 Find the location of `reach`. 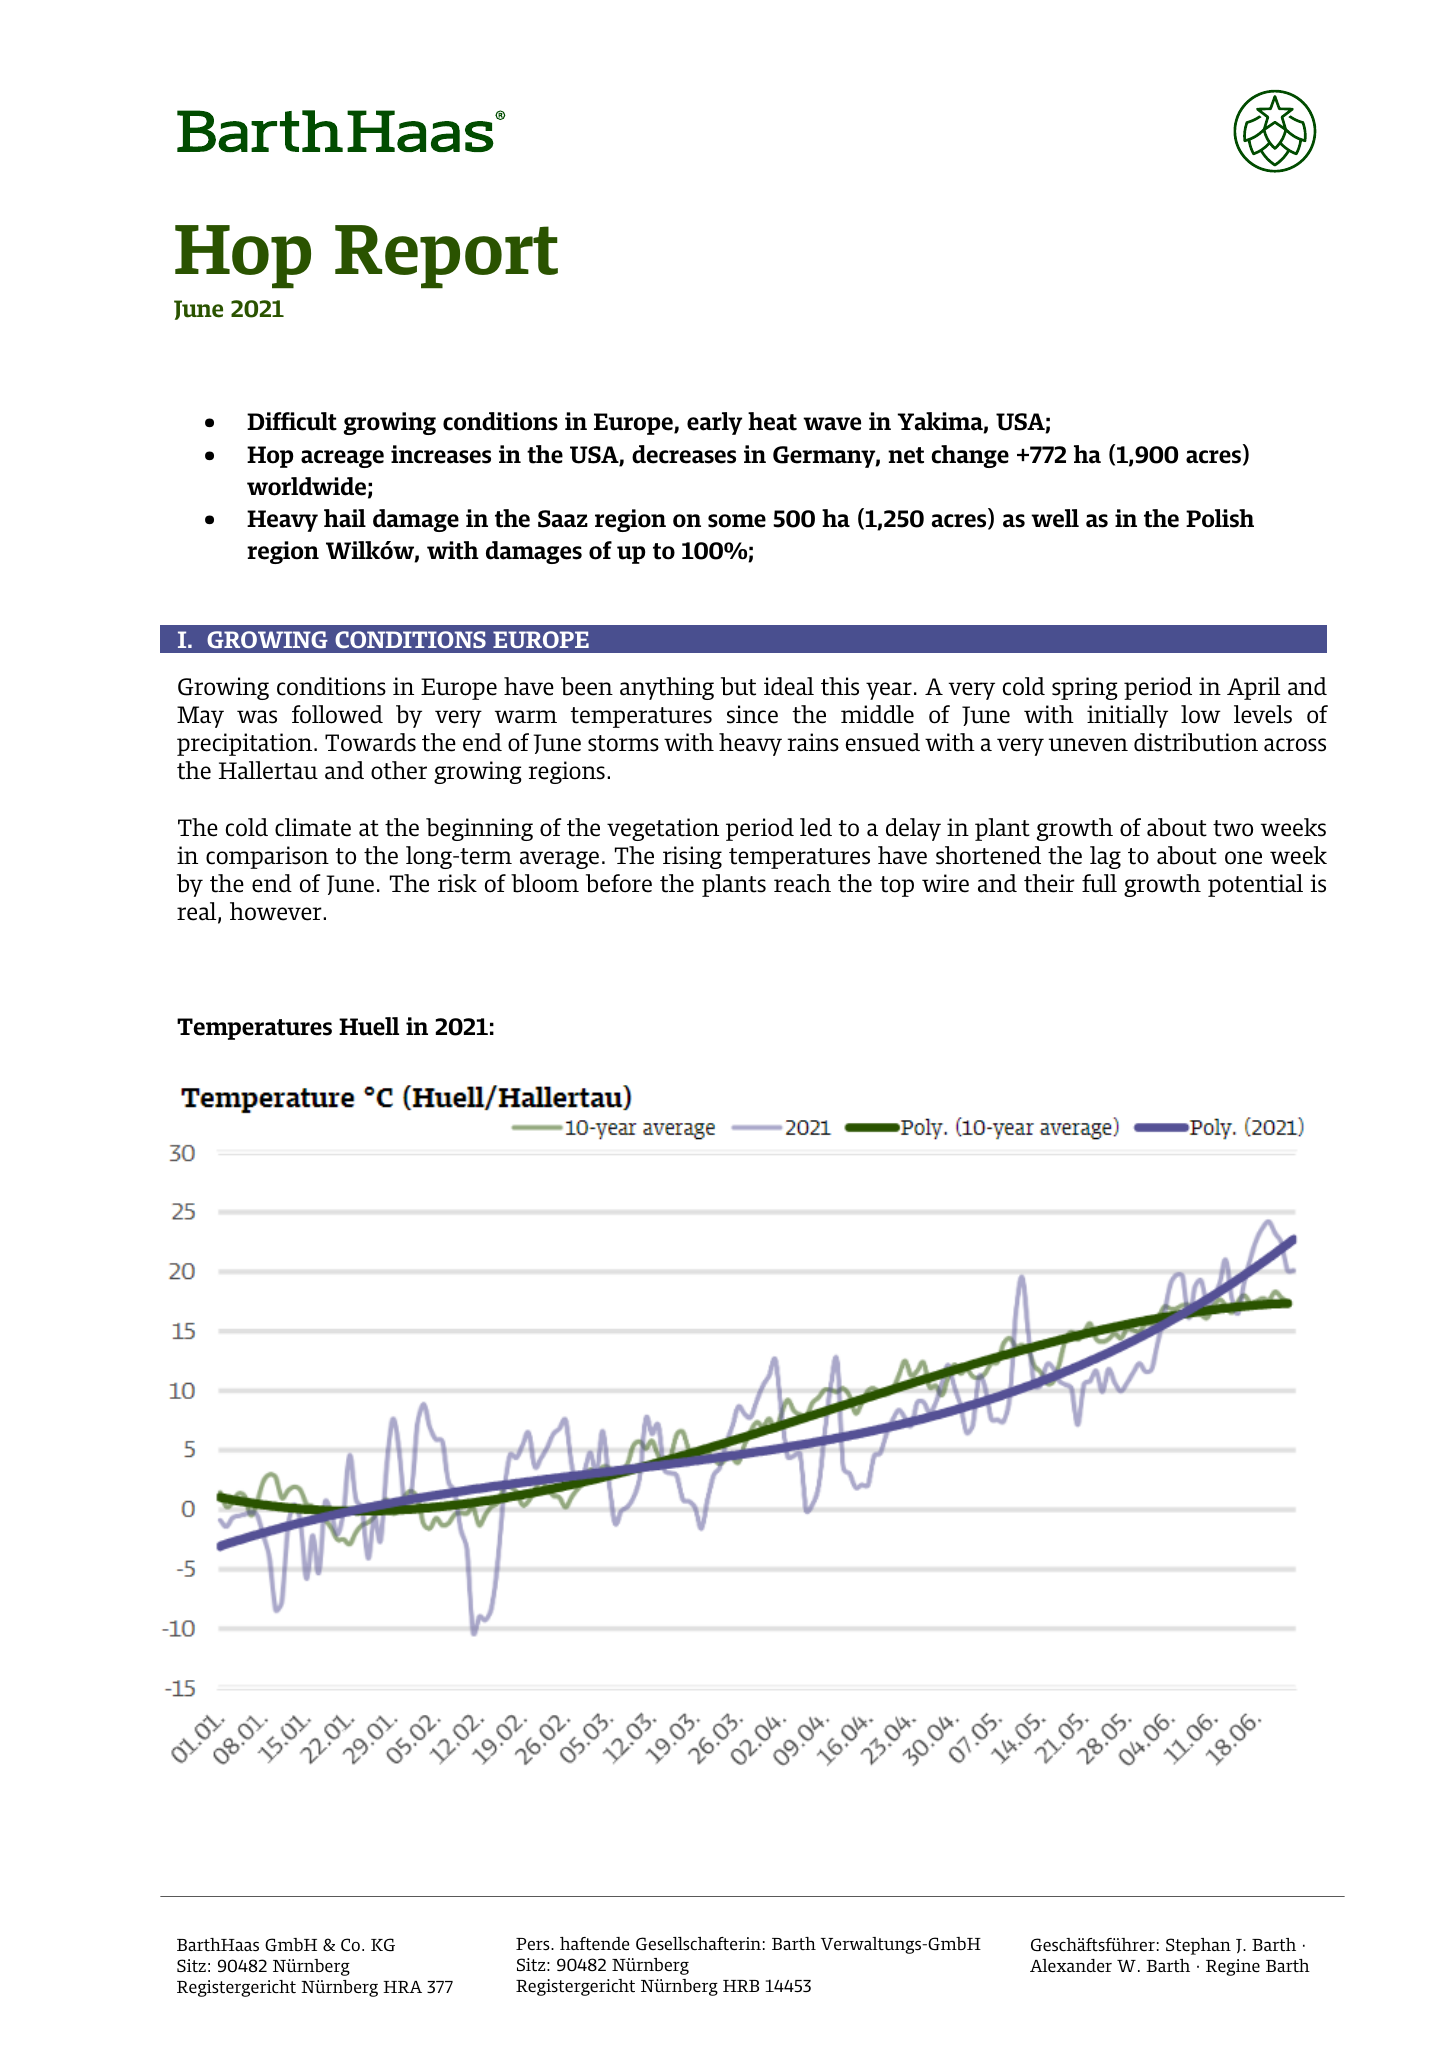

reach is located at coordinates (802, 883).
